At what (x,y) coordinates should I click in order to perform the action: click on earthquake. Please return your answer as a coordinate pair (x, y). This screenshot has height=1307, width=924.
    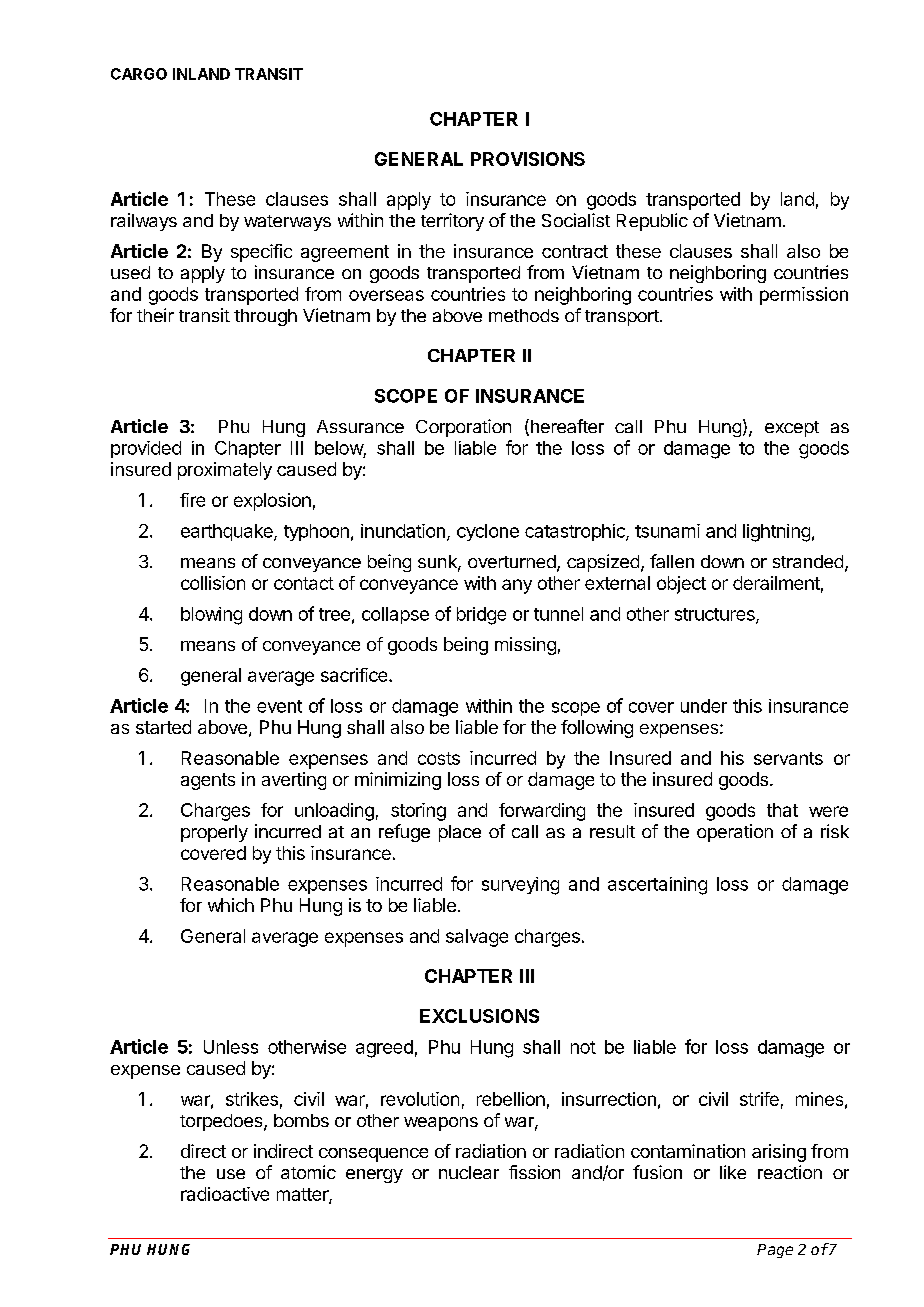
    Looking at the image, I should click on (228, 532).
